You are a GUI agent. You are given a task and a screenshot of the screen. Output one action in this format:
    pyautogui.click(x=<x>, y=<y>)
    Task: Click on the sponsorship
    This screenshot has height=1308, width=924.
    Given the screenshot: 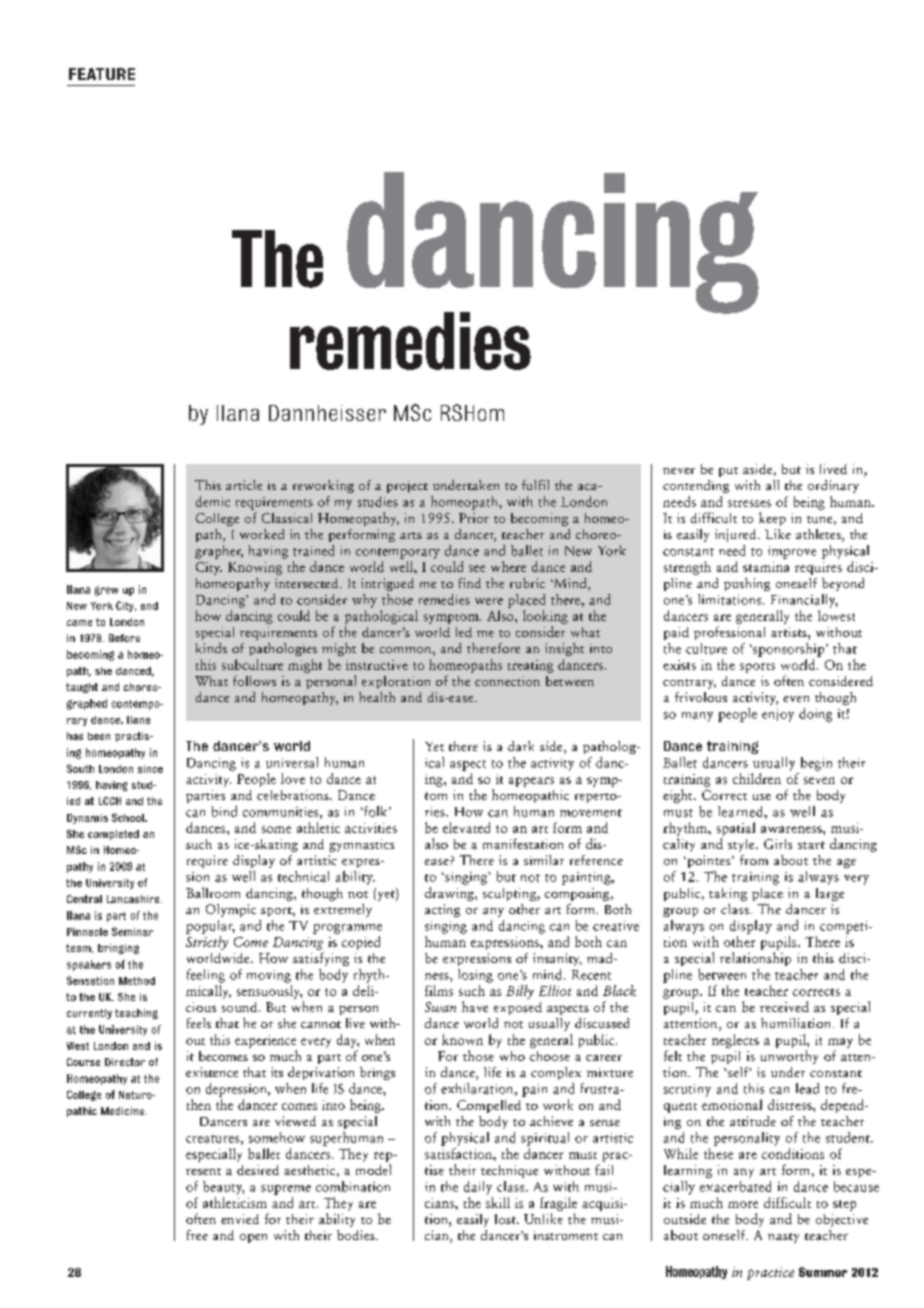 What is the action you would take?
    pyautogui.click(x=789, y=650)
